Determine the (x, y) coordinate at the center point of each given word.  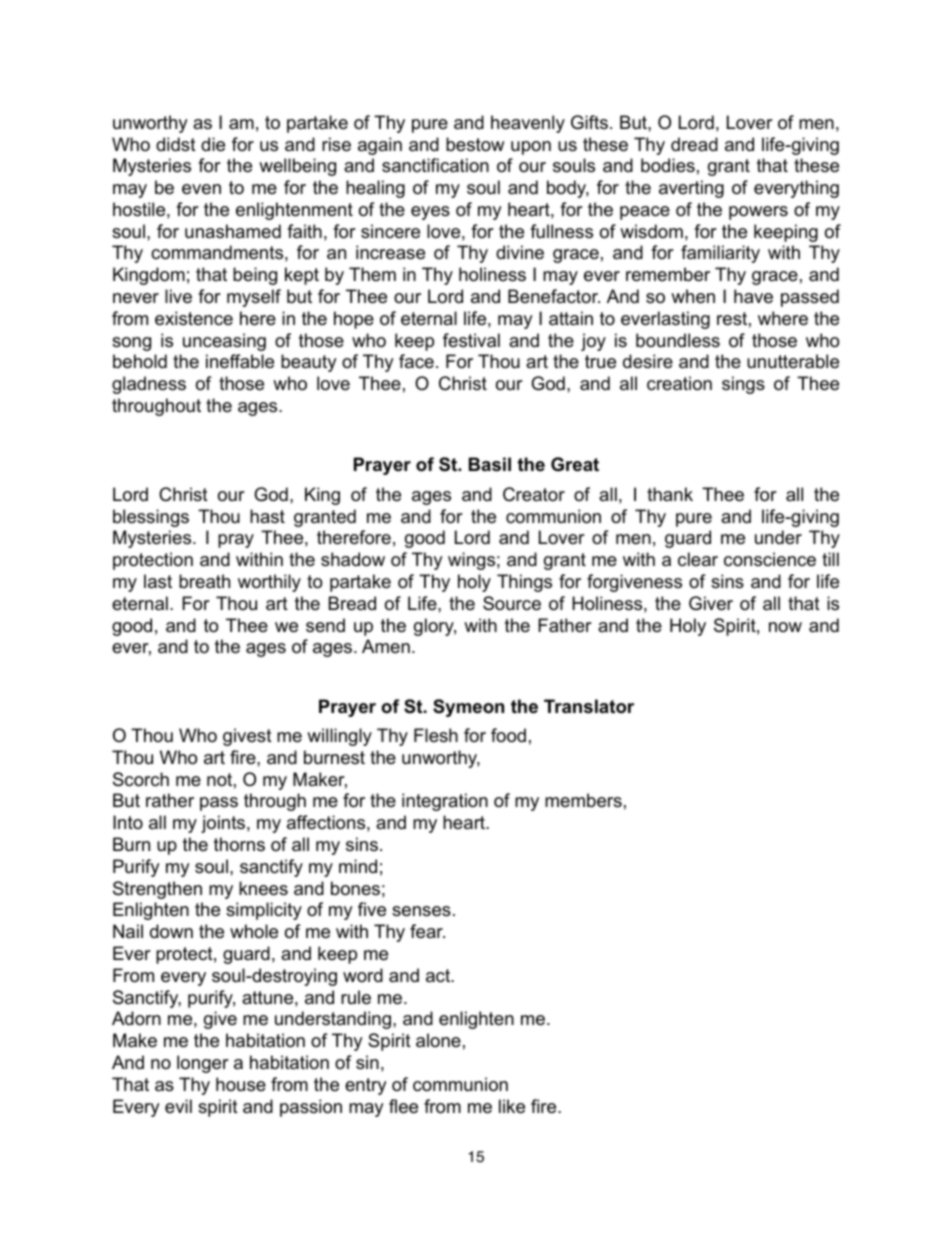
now (785, 627)
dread (694, 144)
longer (203, 1064)
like (512, 1106)
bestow (475, 144)
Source (512, 603)
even (201, 189)
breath (204, 581)
